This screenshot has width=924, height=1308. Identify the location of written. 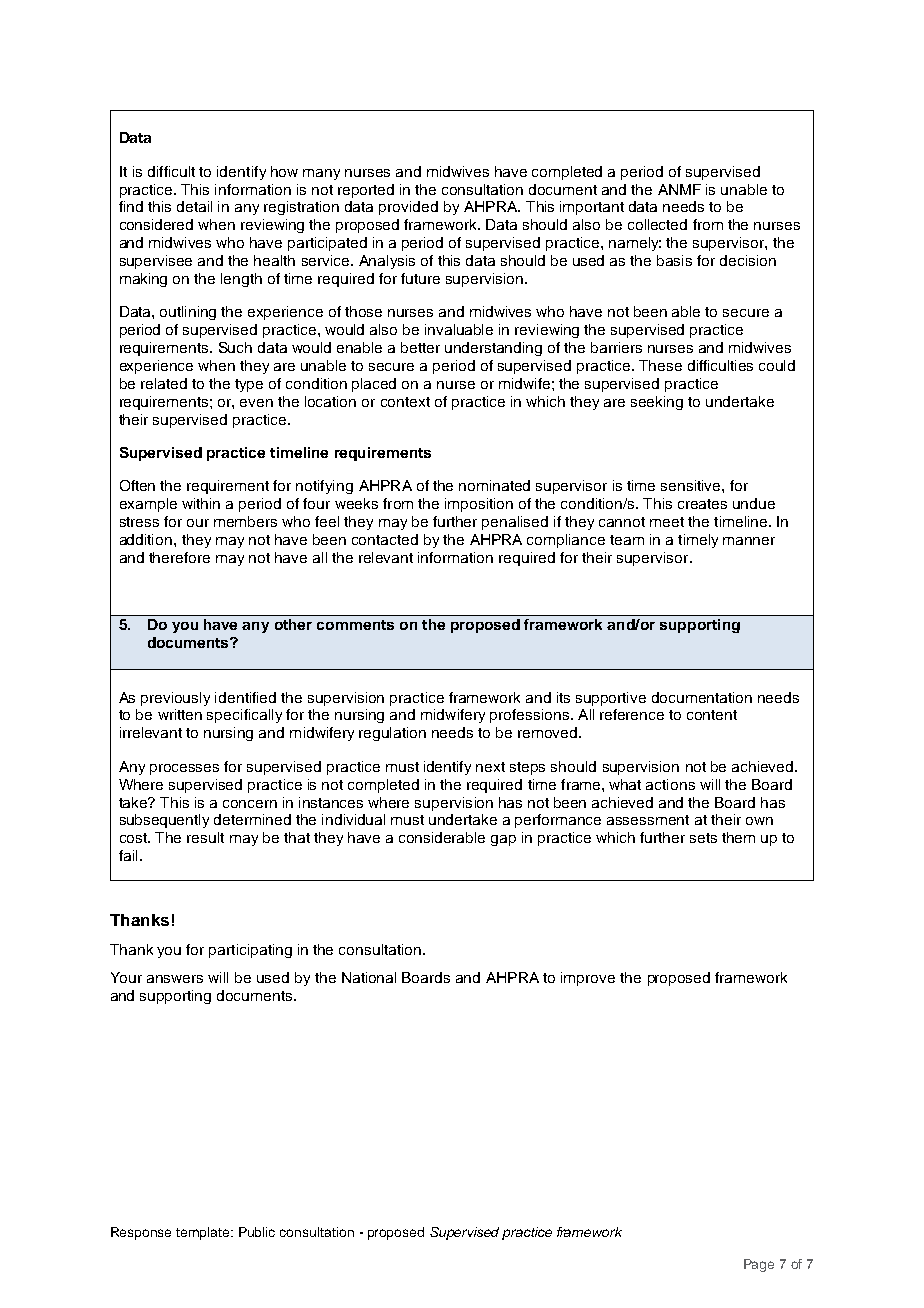
(180, 714).
